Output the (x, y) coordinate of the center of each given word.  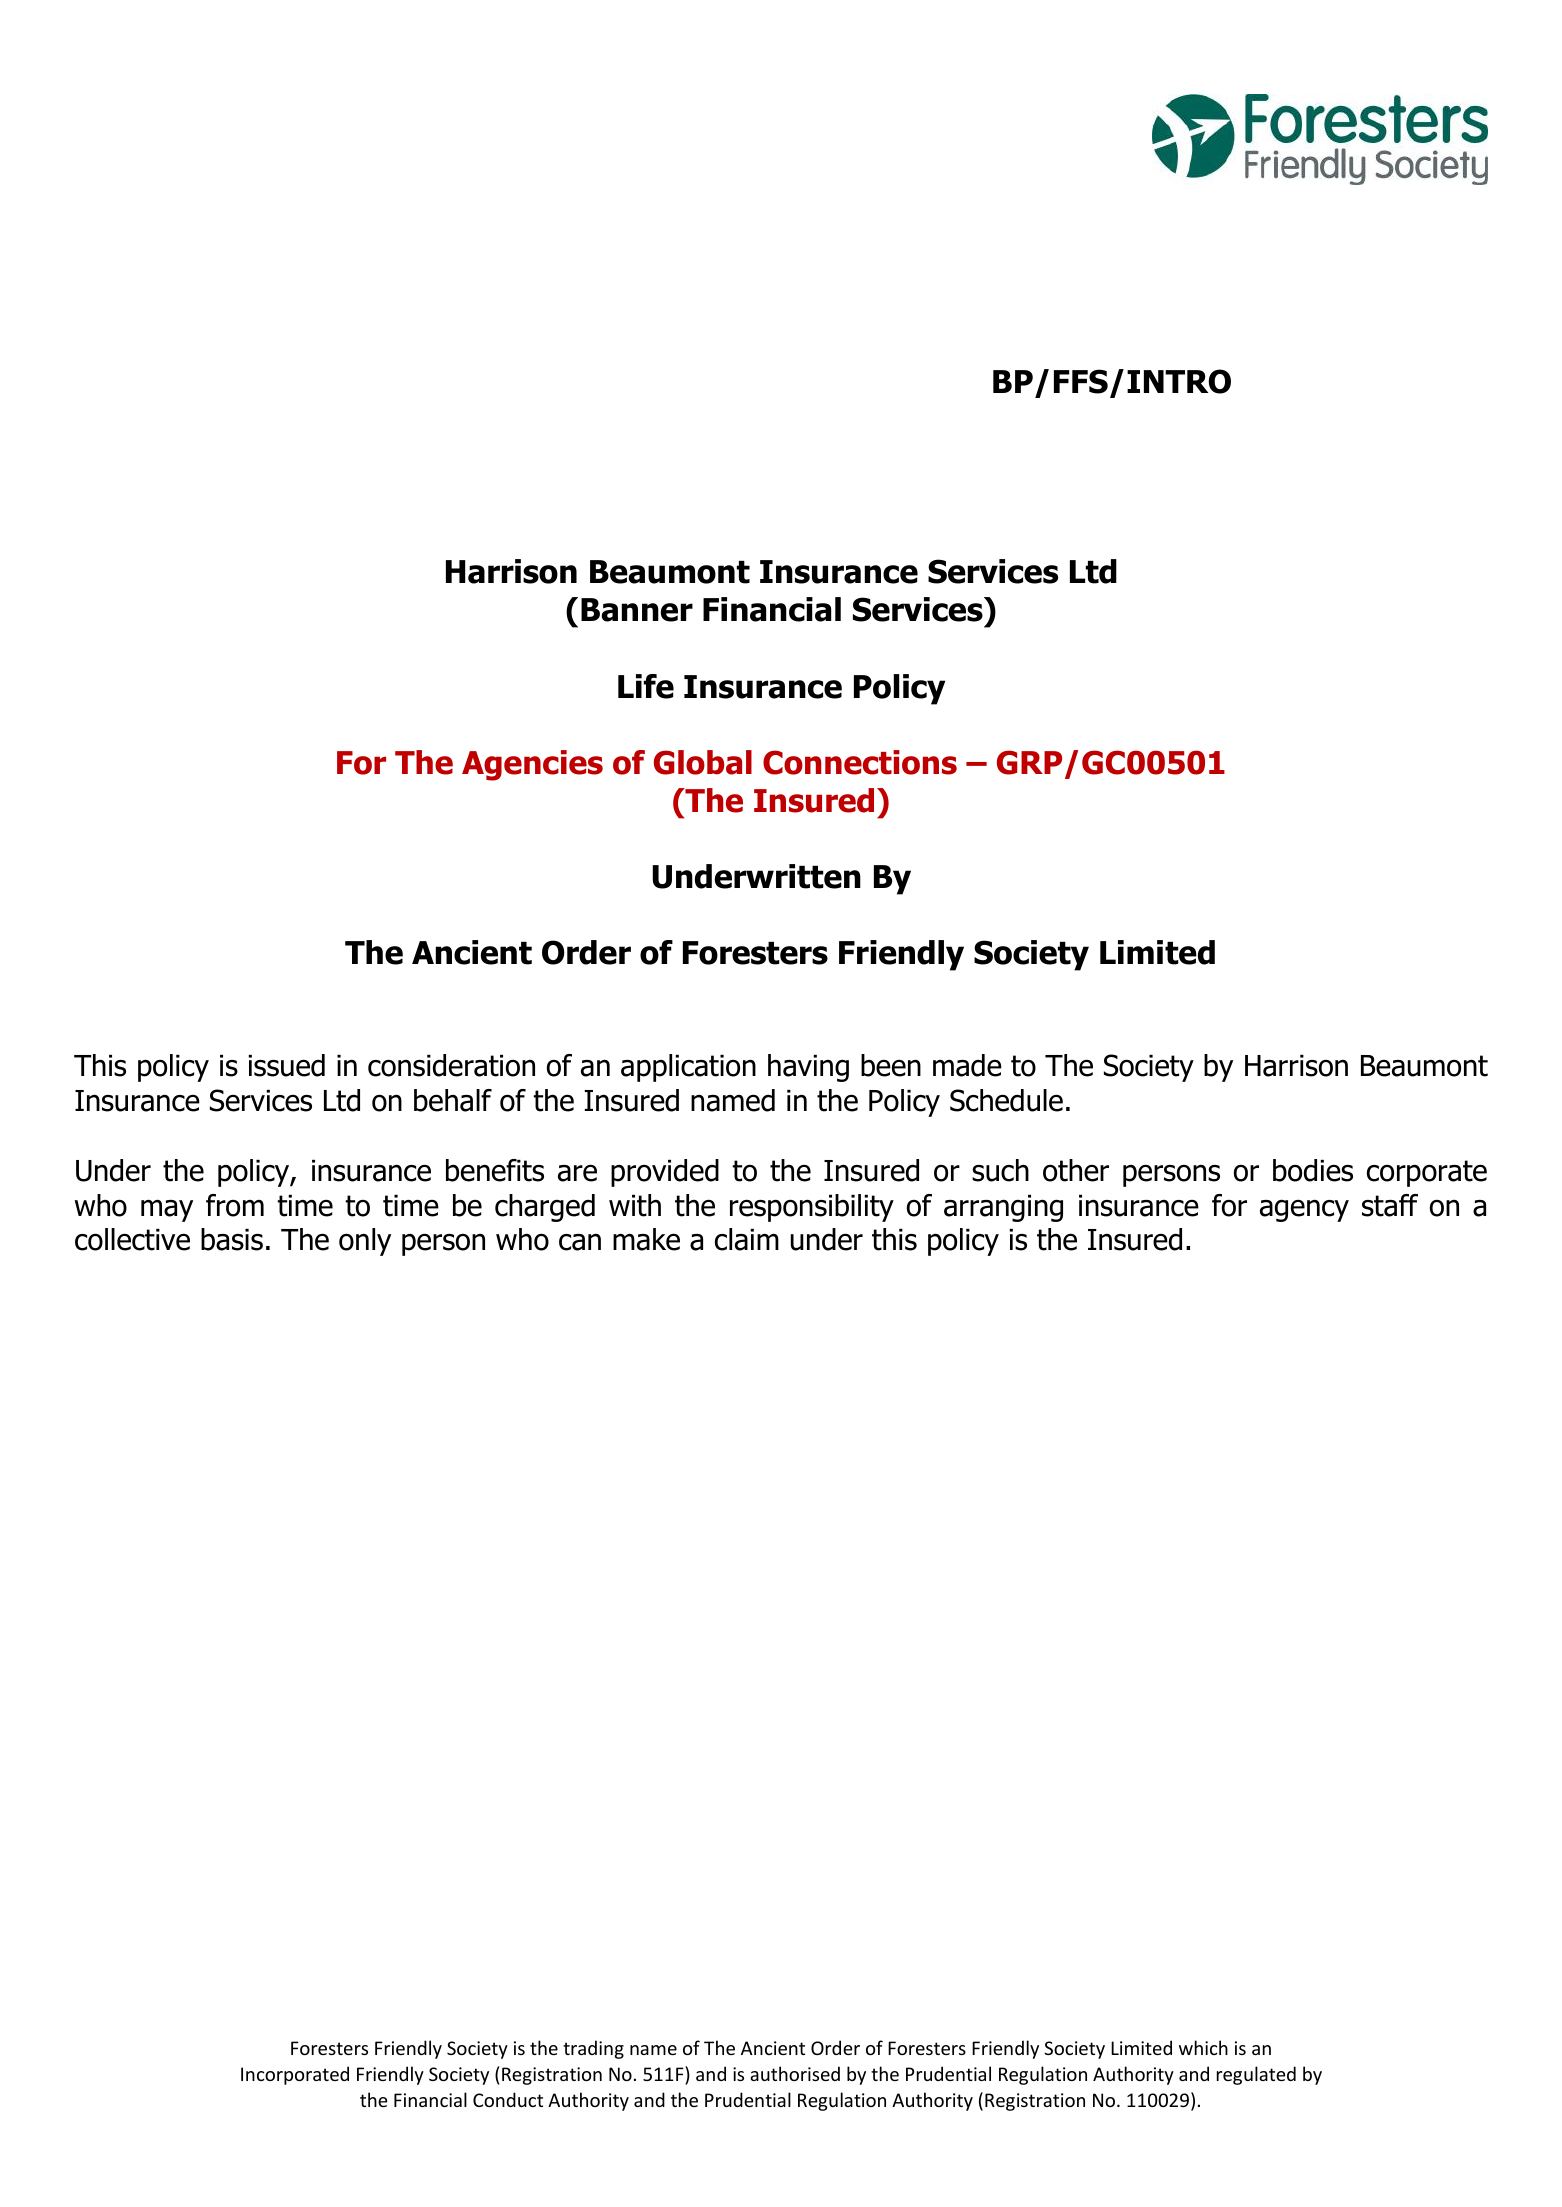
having (808, 1068)
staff (1390, 1205)
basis (232, 1239)
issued (286, 1065)
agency (1304, 1210)
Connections (860, 762)
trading (593, 2049)
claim (747, 1239)
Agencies (532, 765)
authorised (795, 2073)
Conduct (508, 2099)
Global (703, 762)
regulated (1256, 2075)
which (1203, 2047)
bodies (1313, 1170)
